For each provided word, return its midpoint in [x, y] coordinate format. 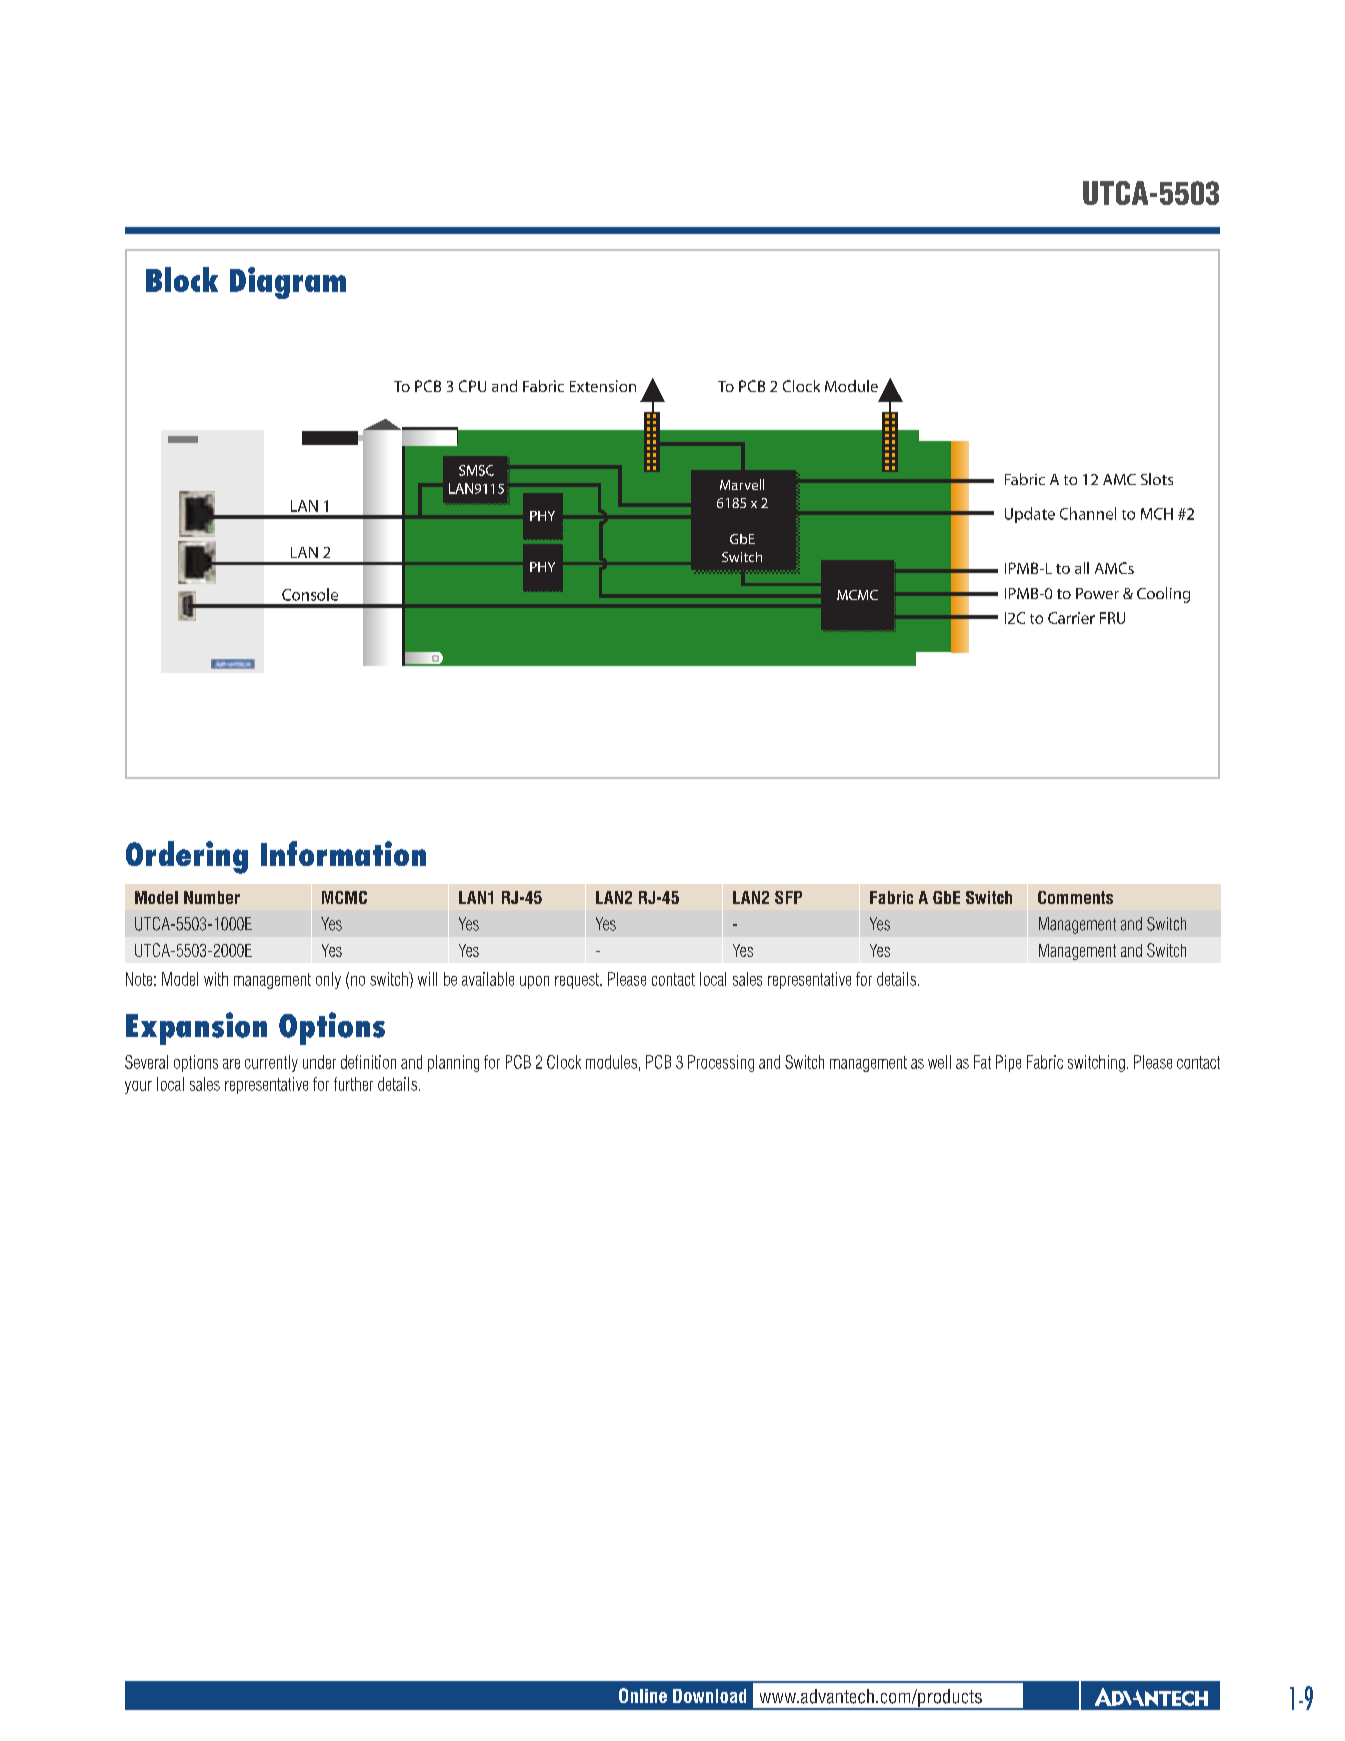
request [578, 981]
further [353, 1084]
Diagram [288, 283]
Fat [982, 1062]
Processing [721, 1063]
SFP [788, 897]
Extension [603, 386]
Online [643, 1695]
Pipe [1008, 1063]
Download [709, 1696]
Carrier [1071, 618]
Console [310, 594]
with [216, 979]
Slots [1157, 479]
